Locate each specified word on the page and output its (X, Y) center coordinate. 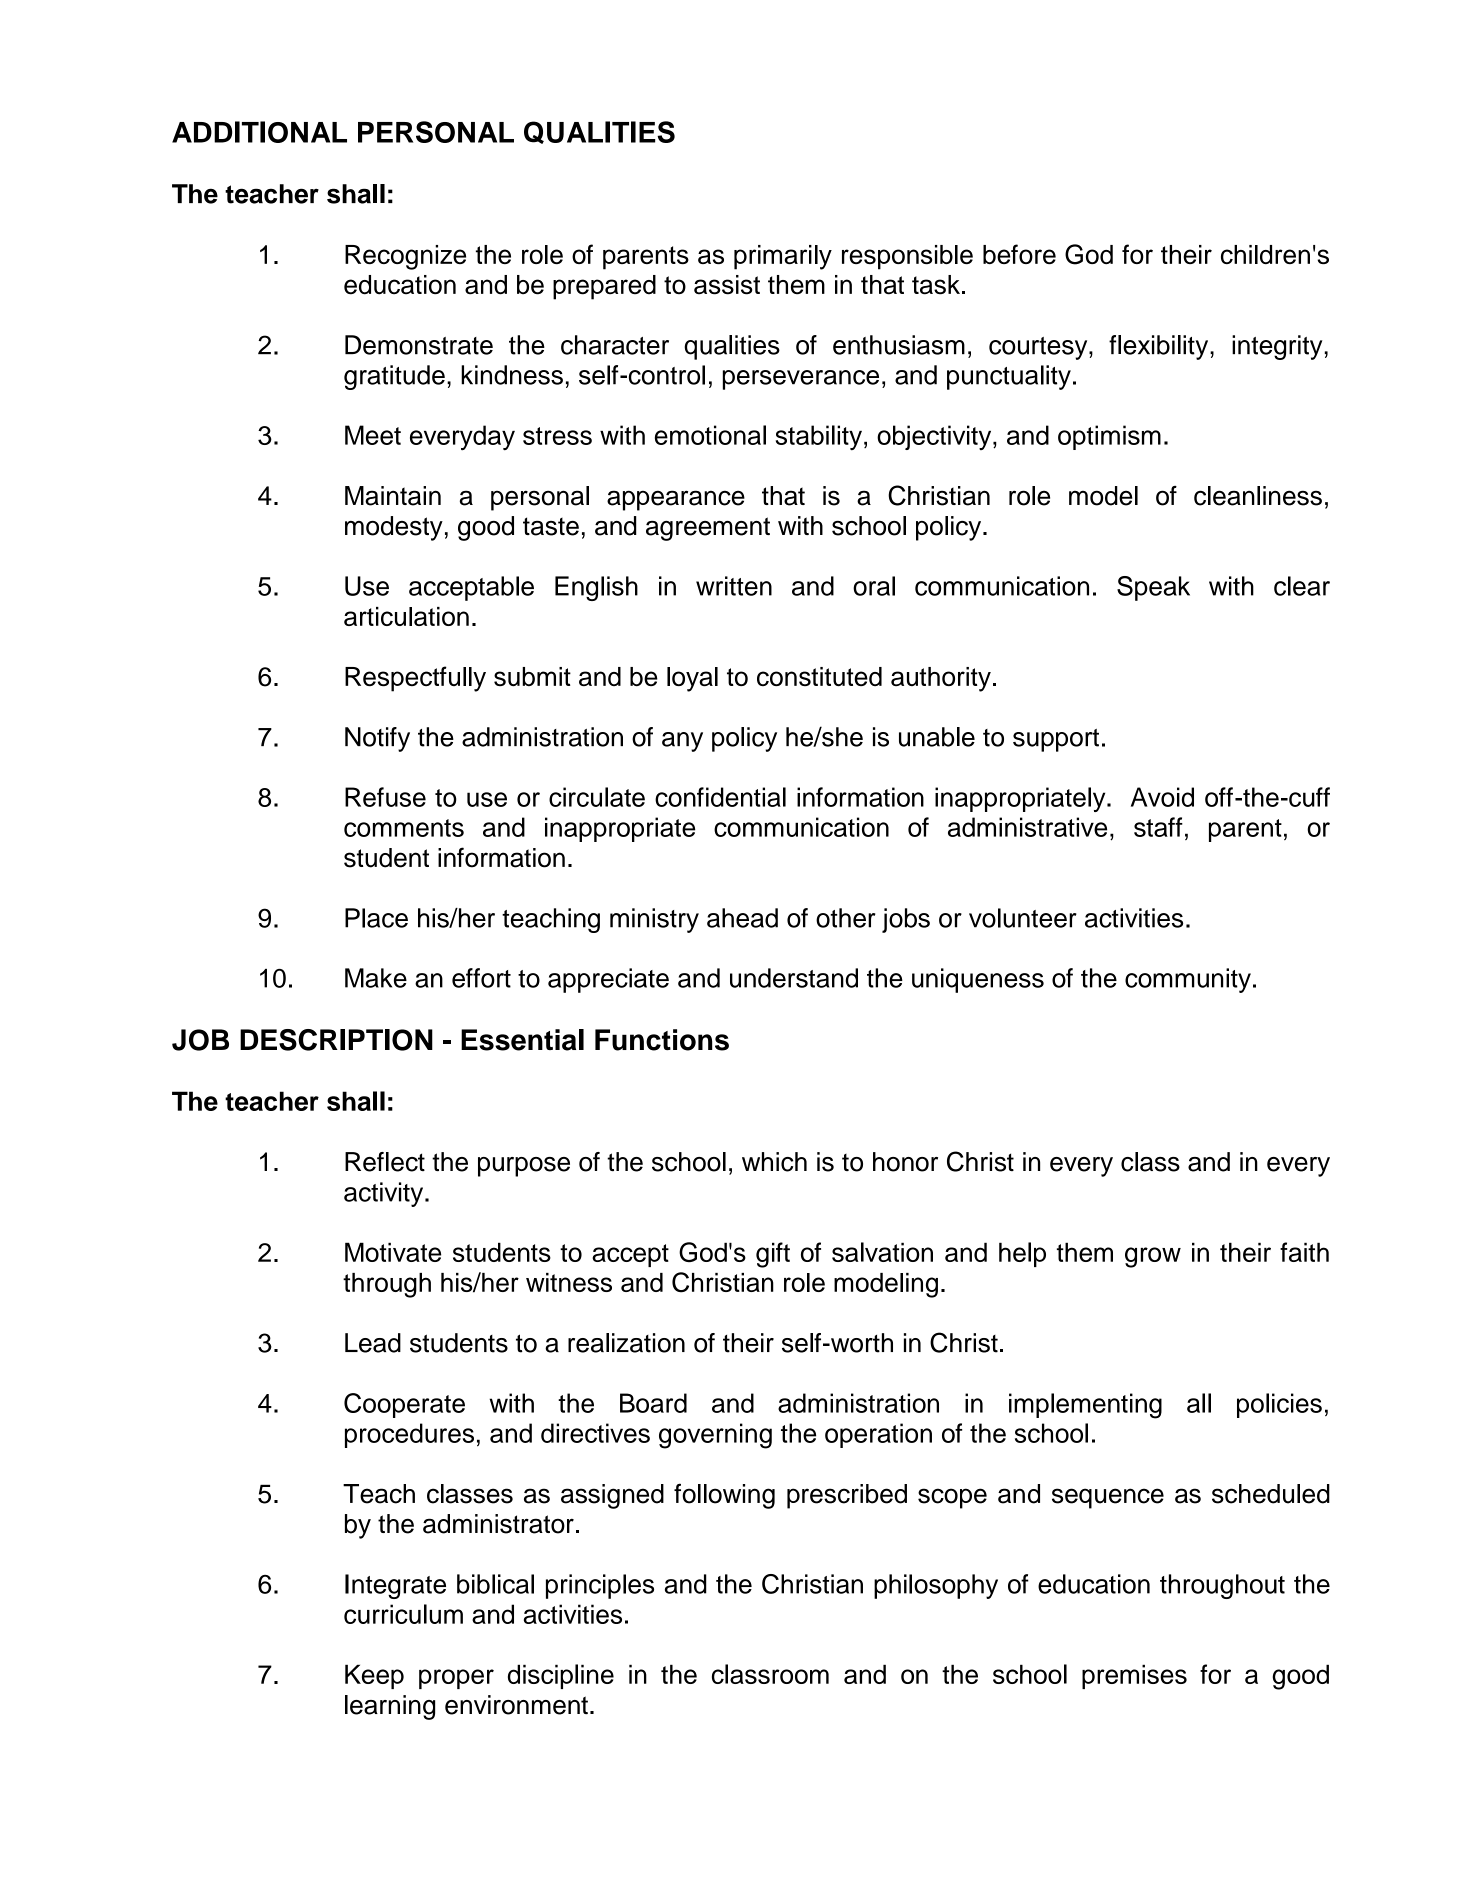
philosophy (936, 1586)
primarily (783, 257)
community (1188, 980)
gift (773, 1255)
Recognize (405, 257)
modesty (394, 528)
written (734, 586)
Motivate (393, 1252)
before (1019, 254)
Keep (374, 1676)
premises (1134, 1676)
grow (1153, 1257)
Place (376, 918)
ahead (742, 918)
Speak (1153, 588)
